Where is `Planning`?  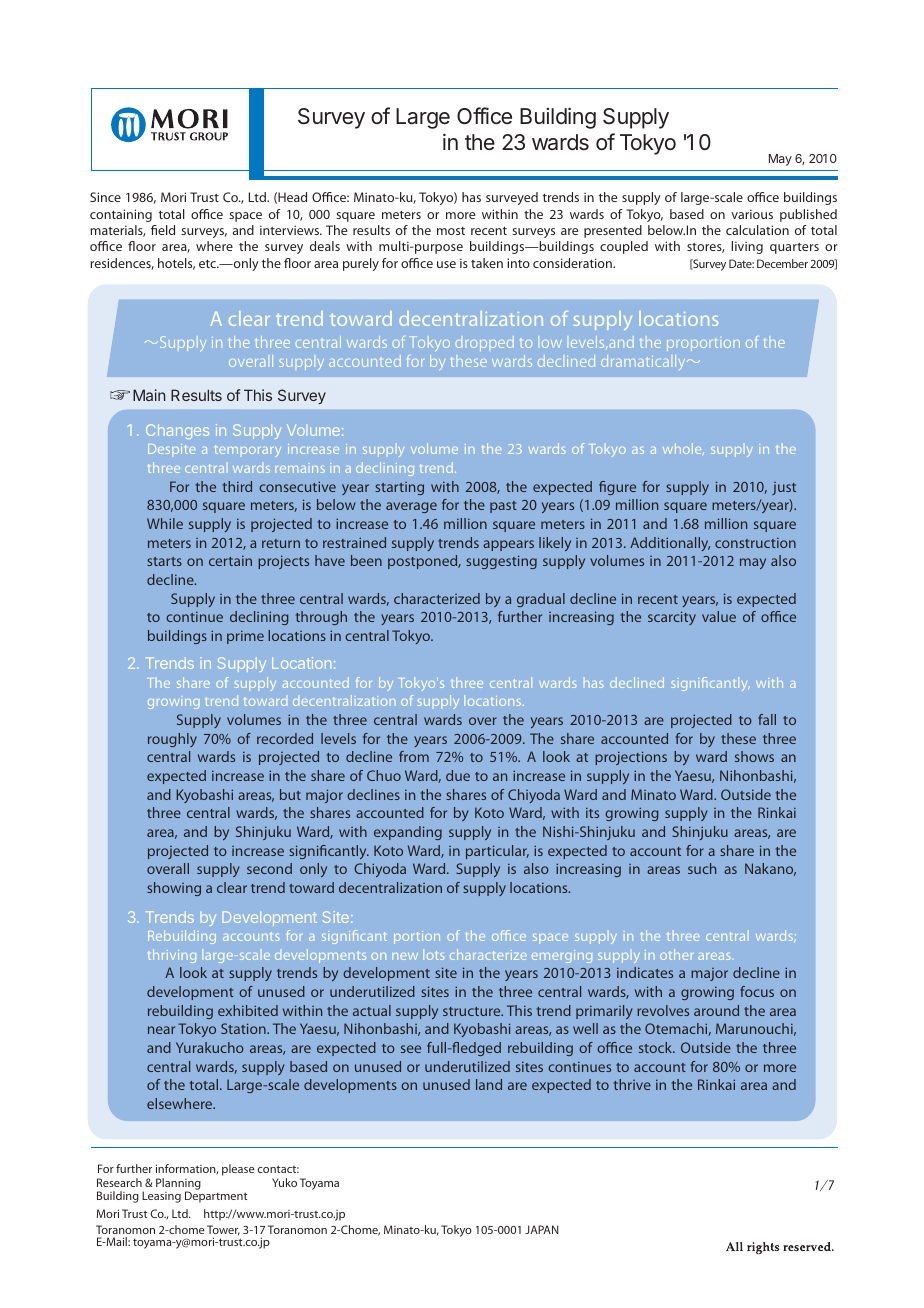
Planning is located at coordinates (178, 1185).
